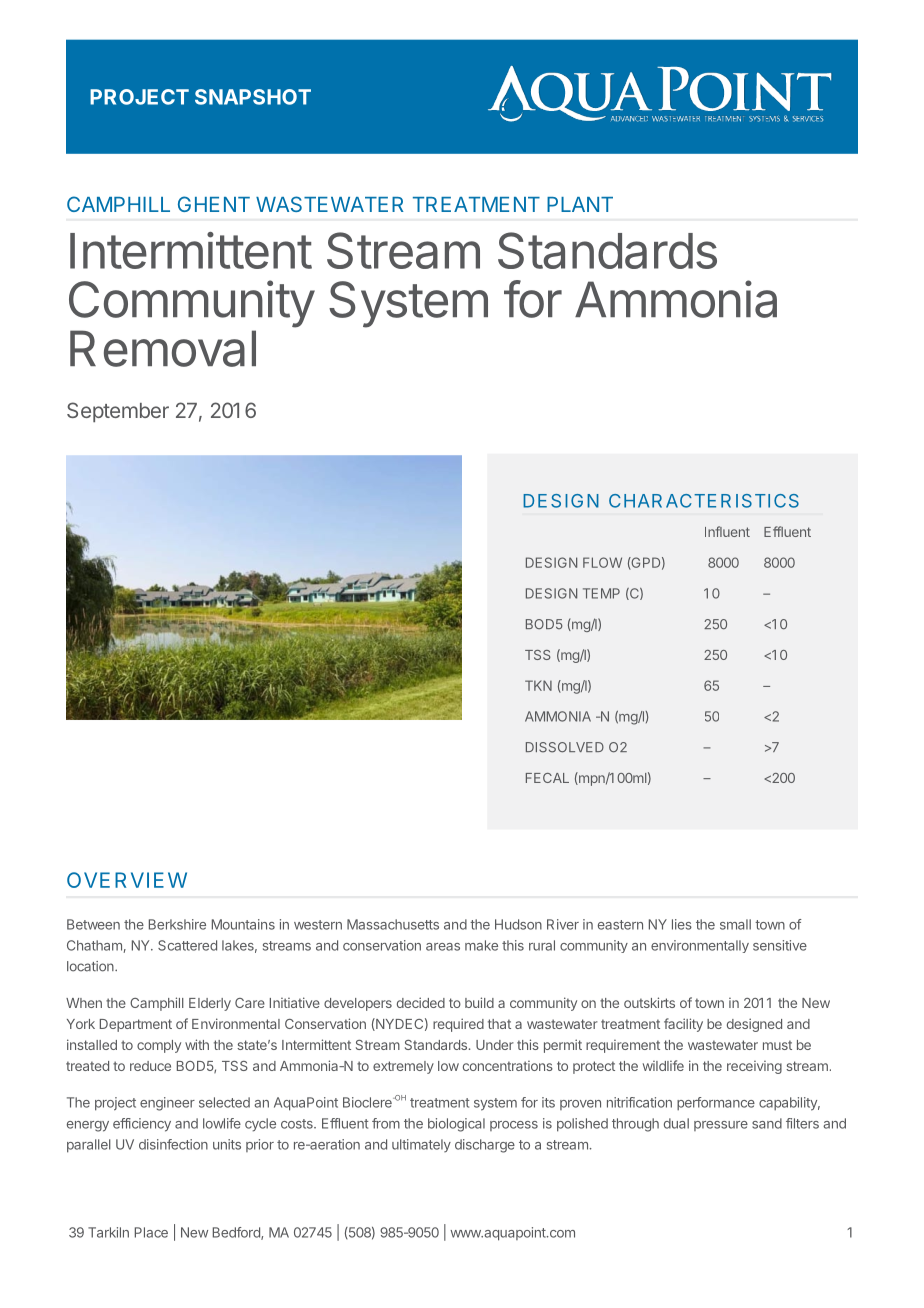  Describe the element at coordinates (127, 880) in the screenshot. I see `OVERVIEW` at that location.
